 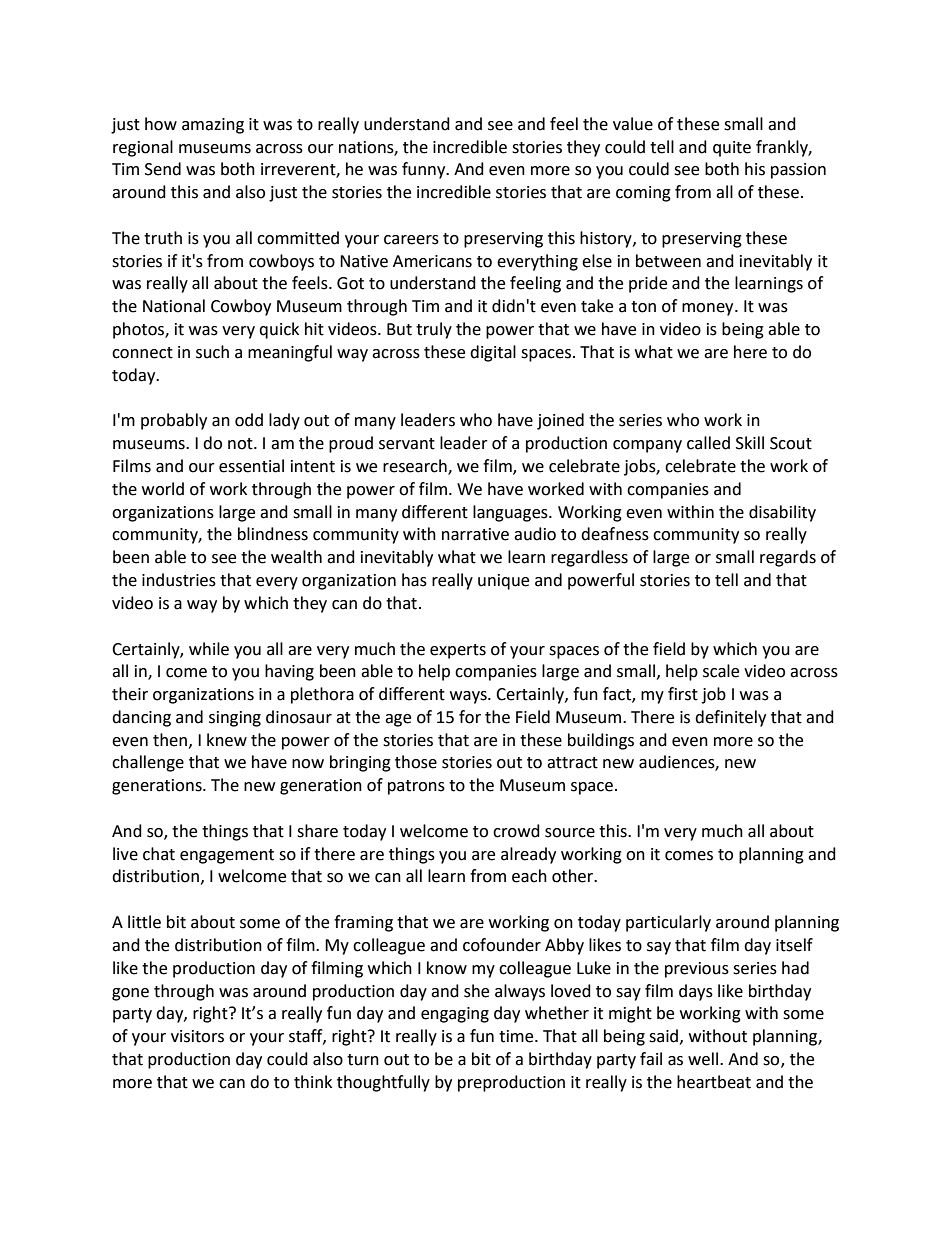 I want to click on quite, so click(x=732, y=149).
